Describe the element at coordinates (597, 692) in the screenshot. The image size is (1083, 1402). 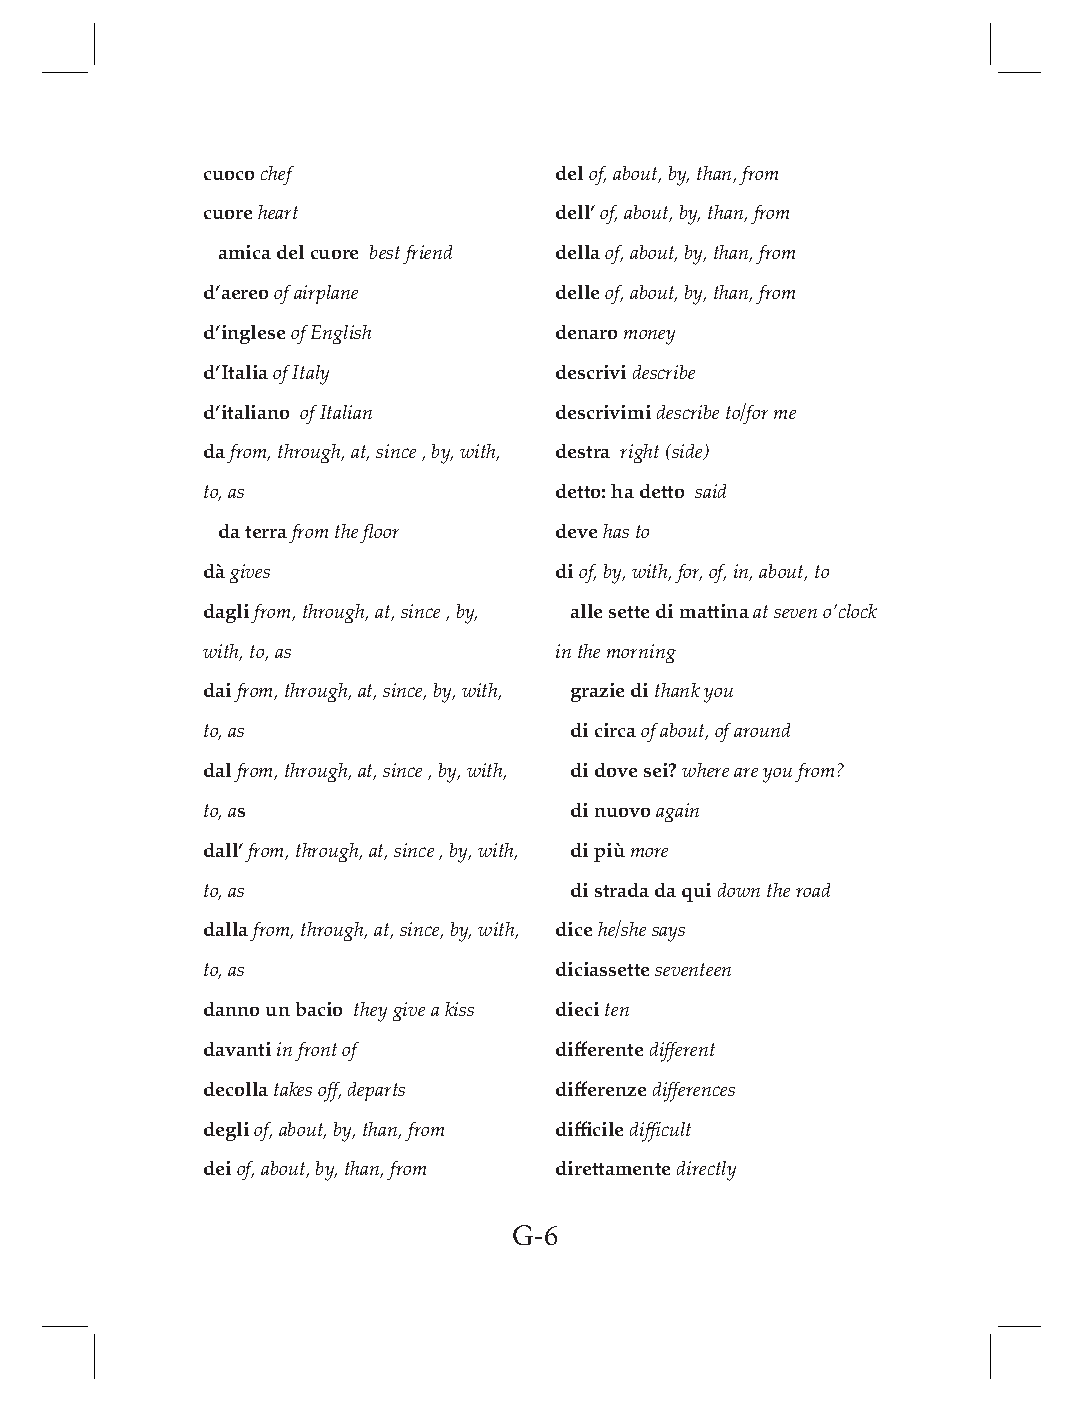
I see `grazie` at that location.
